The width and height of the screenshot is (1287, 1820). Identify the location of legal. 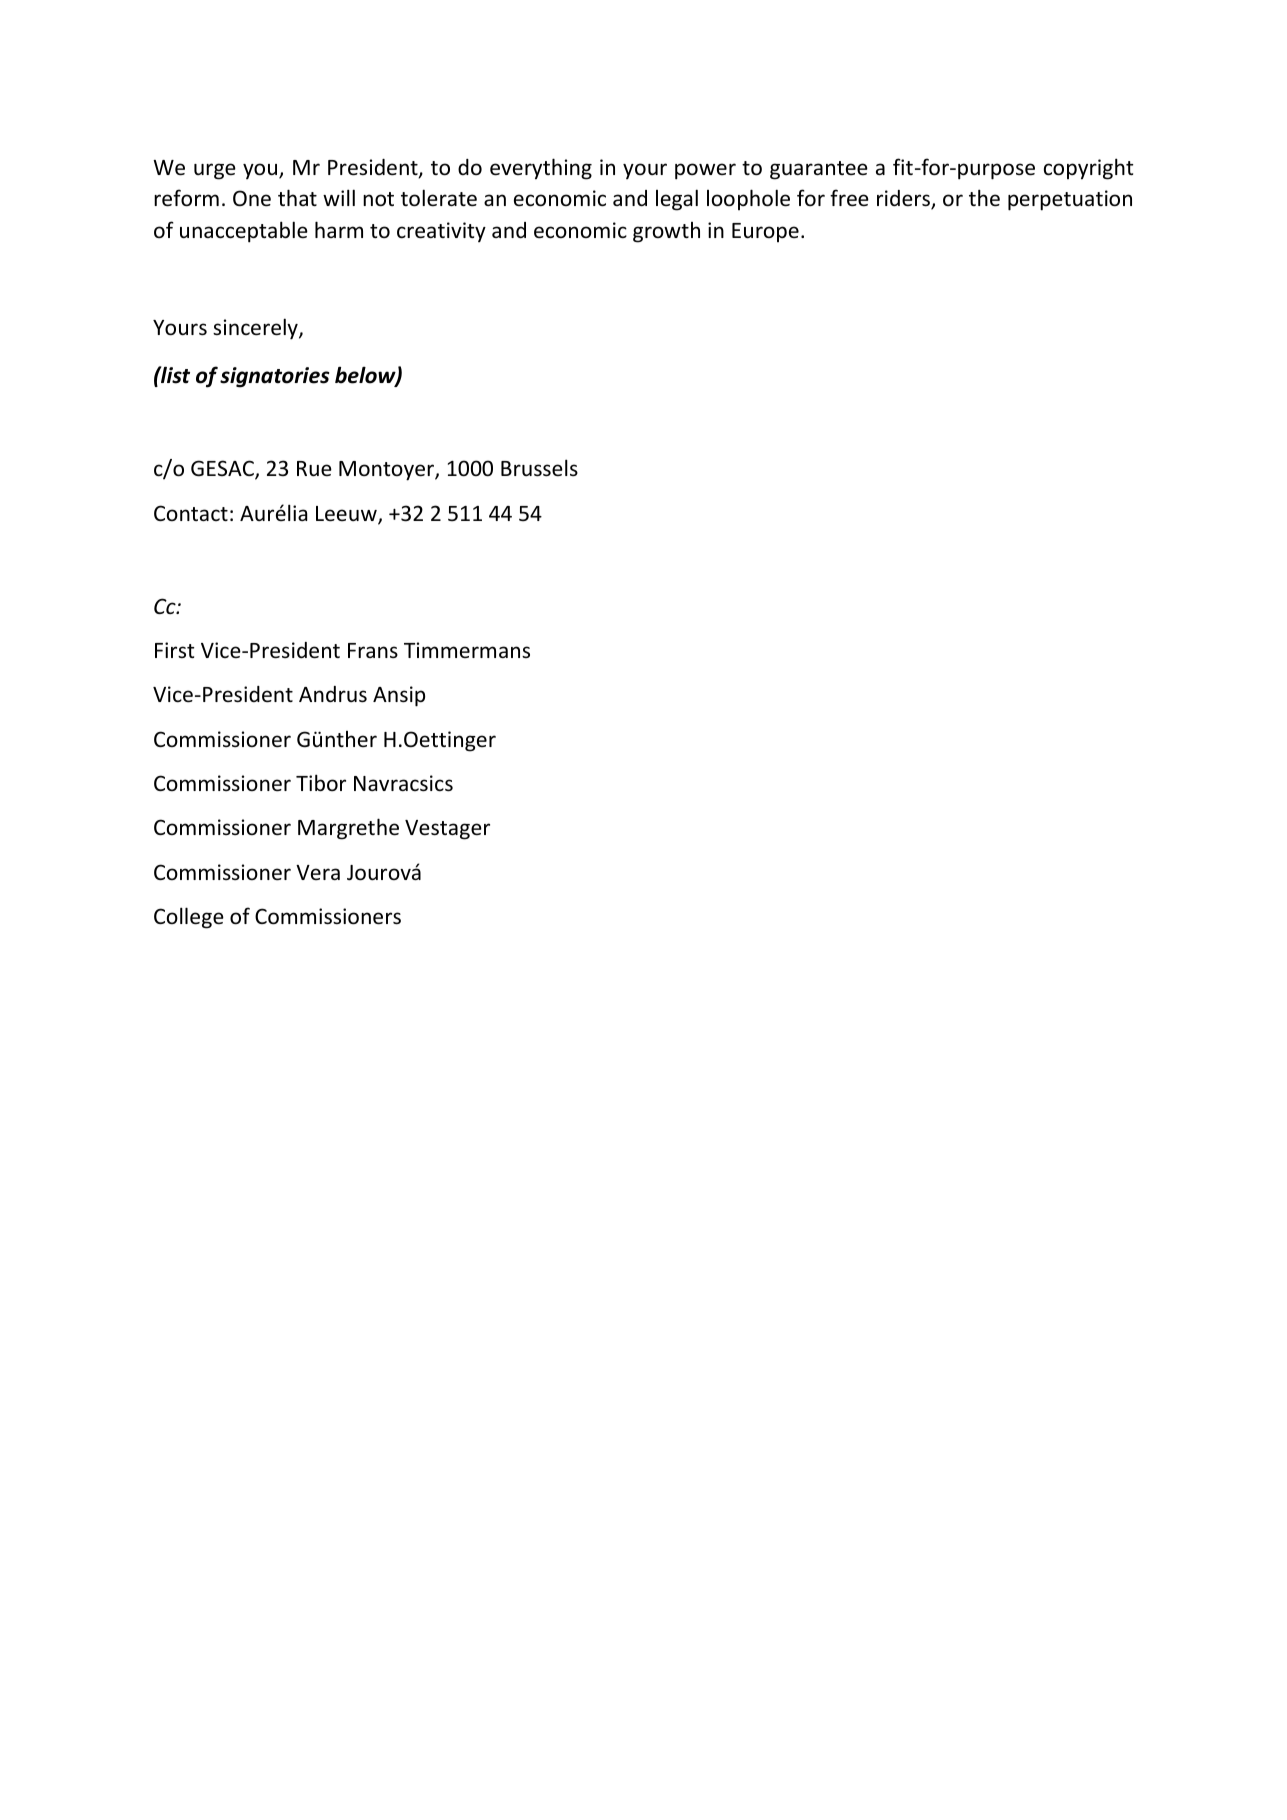
(677, 200).
